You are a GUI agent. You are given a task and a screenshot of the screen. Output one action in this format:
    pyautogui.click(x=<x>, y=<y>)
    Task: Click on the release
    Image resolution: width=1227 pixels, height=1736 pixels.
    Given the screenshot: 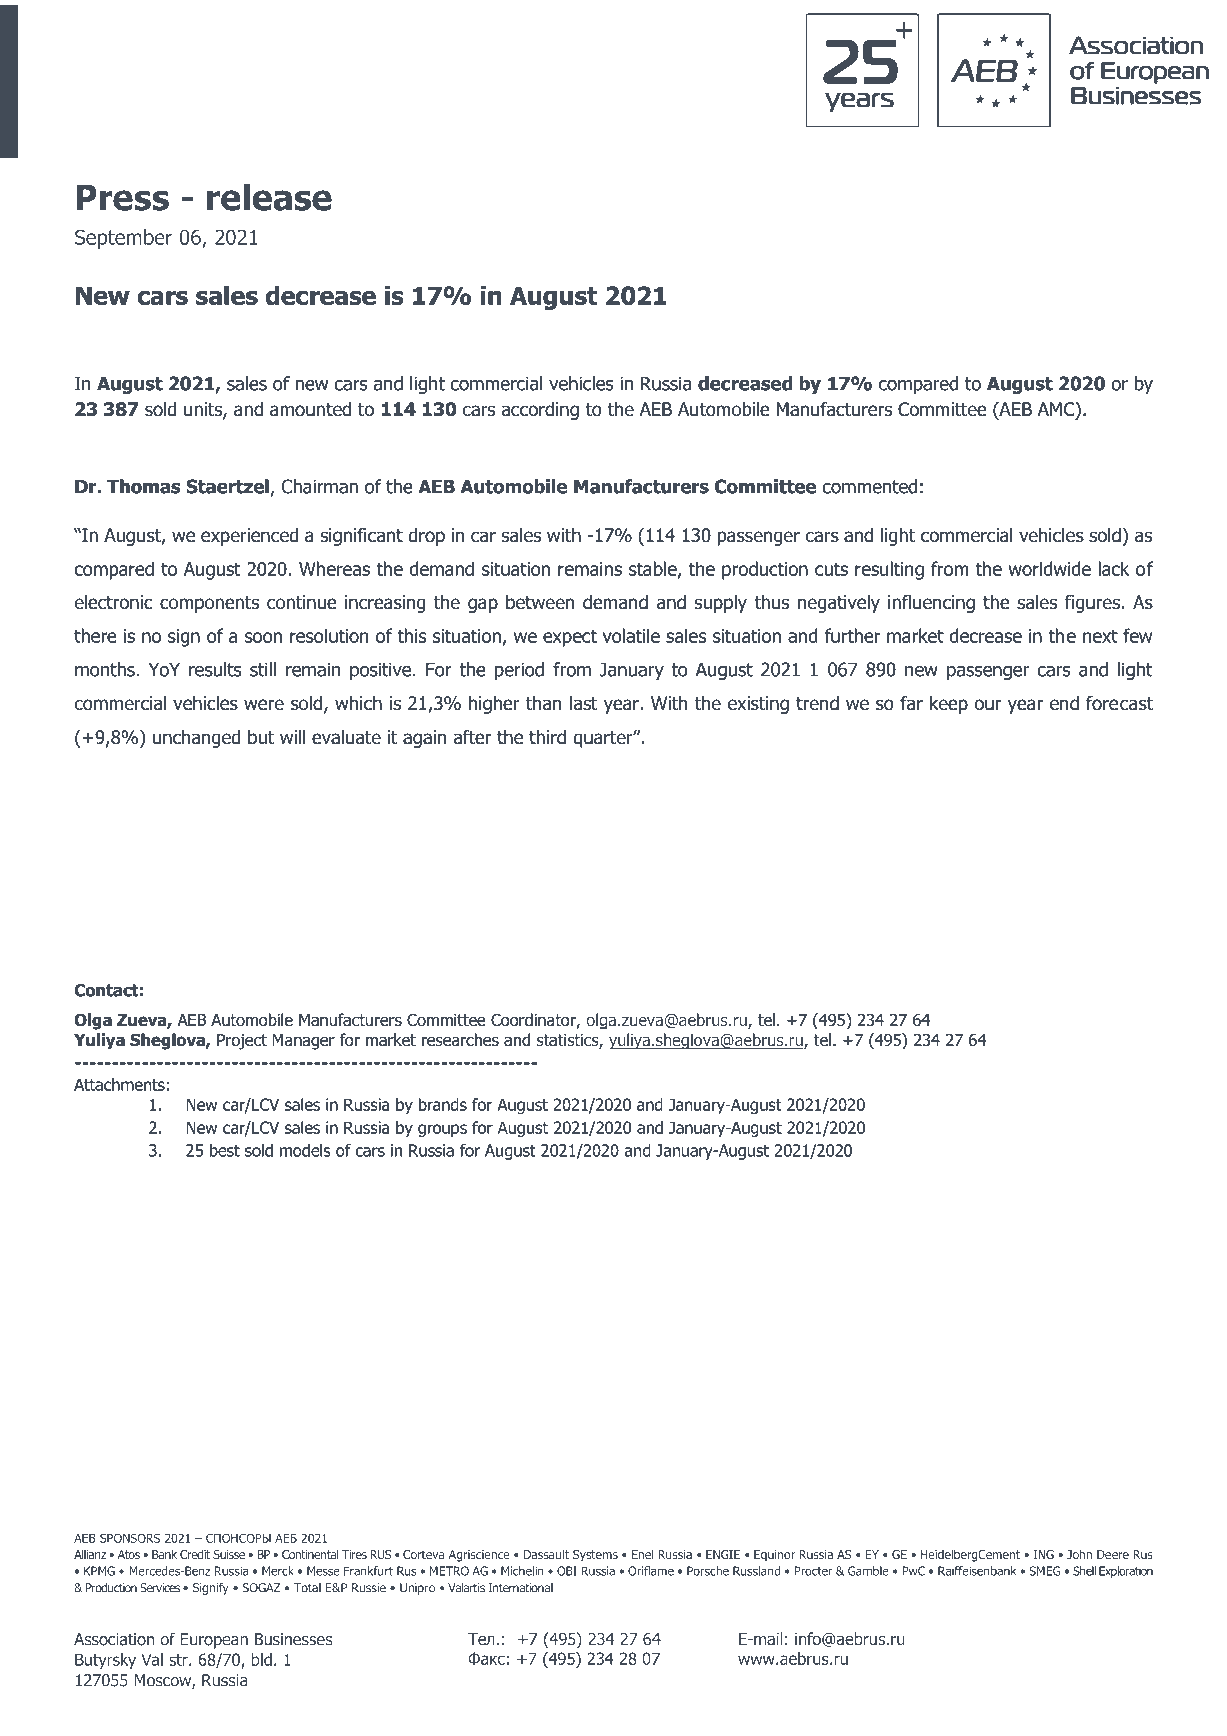 What is the action you would take?
    pyautogui.click(x=269, y=197)
